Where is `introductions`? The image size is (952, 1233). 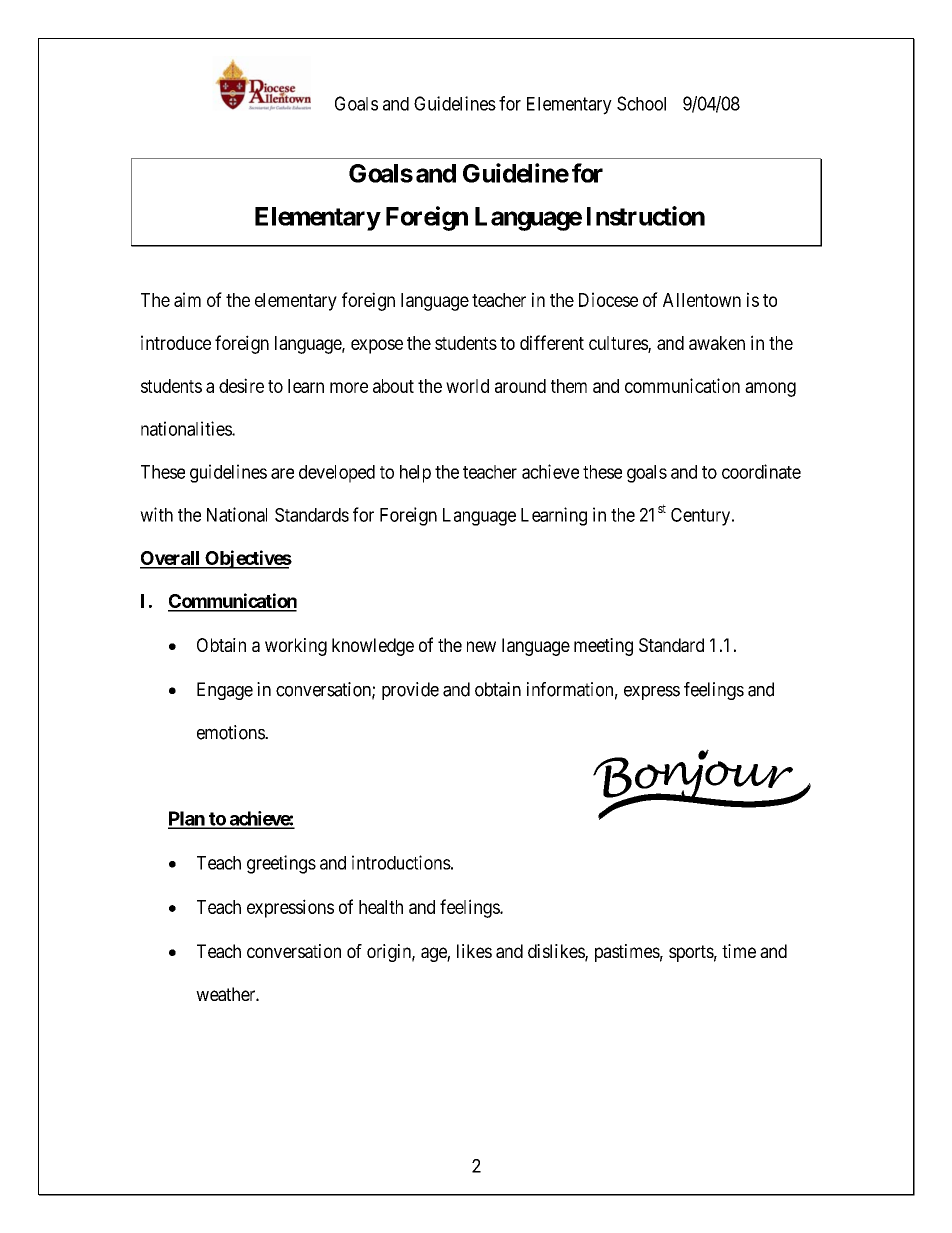
introductions is located at coordinates (401, 862).
